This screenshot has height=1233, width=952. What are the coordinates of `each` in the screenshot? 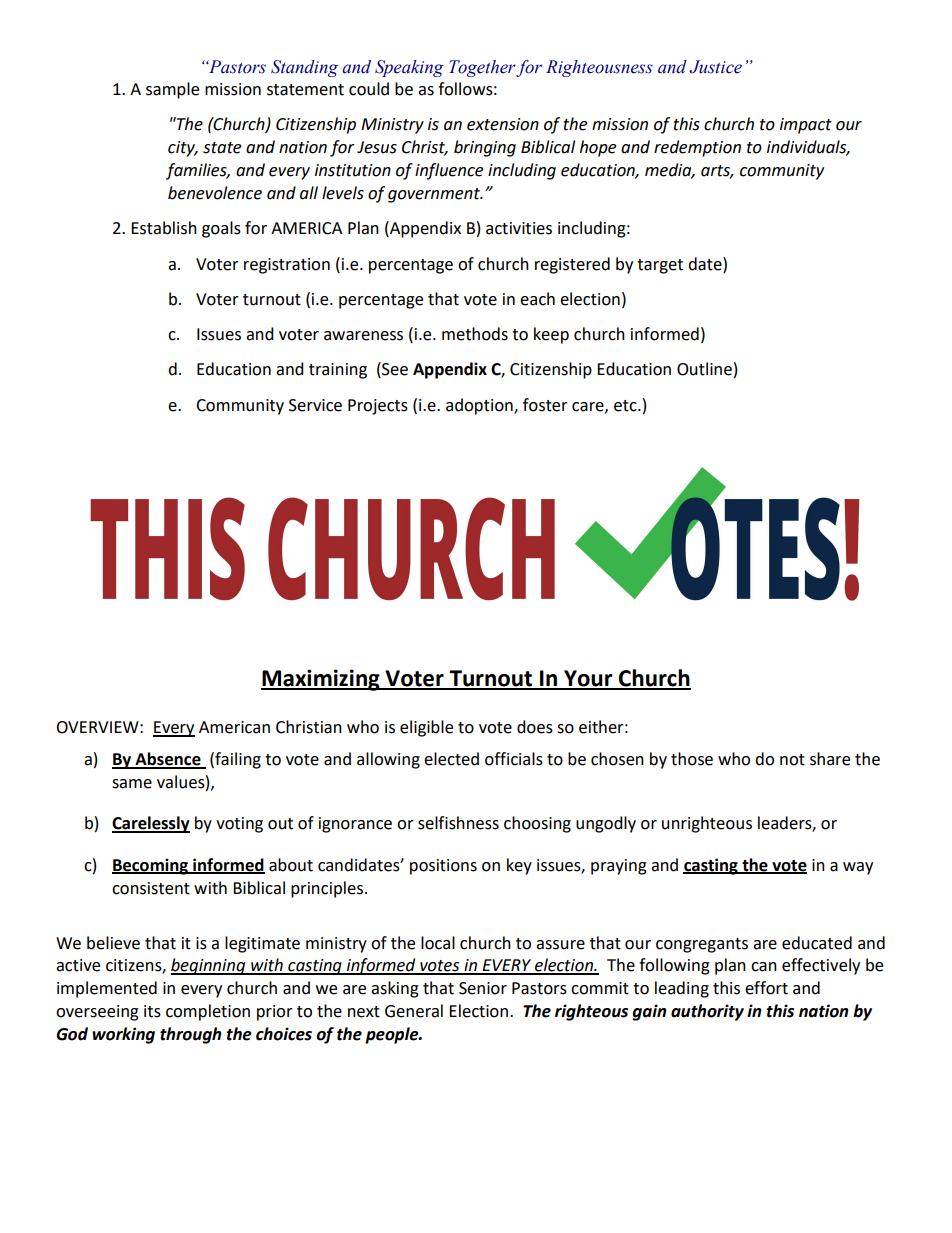 It's located at (537, 299).
